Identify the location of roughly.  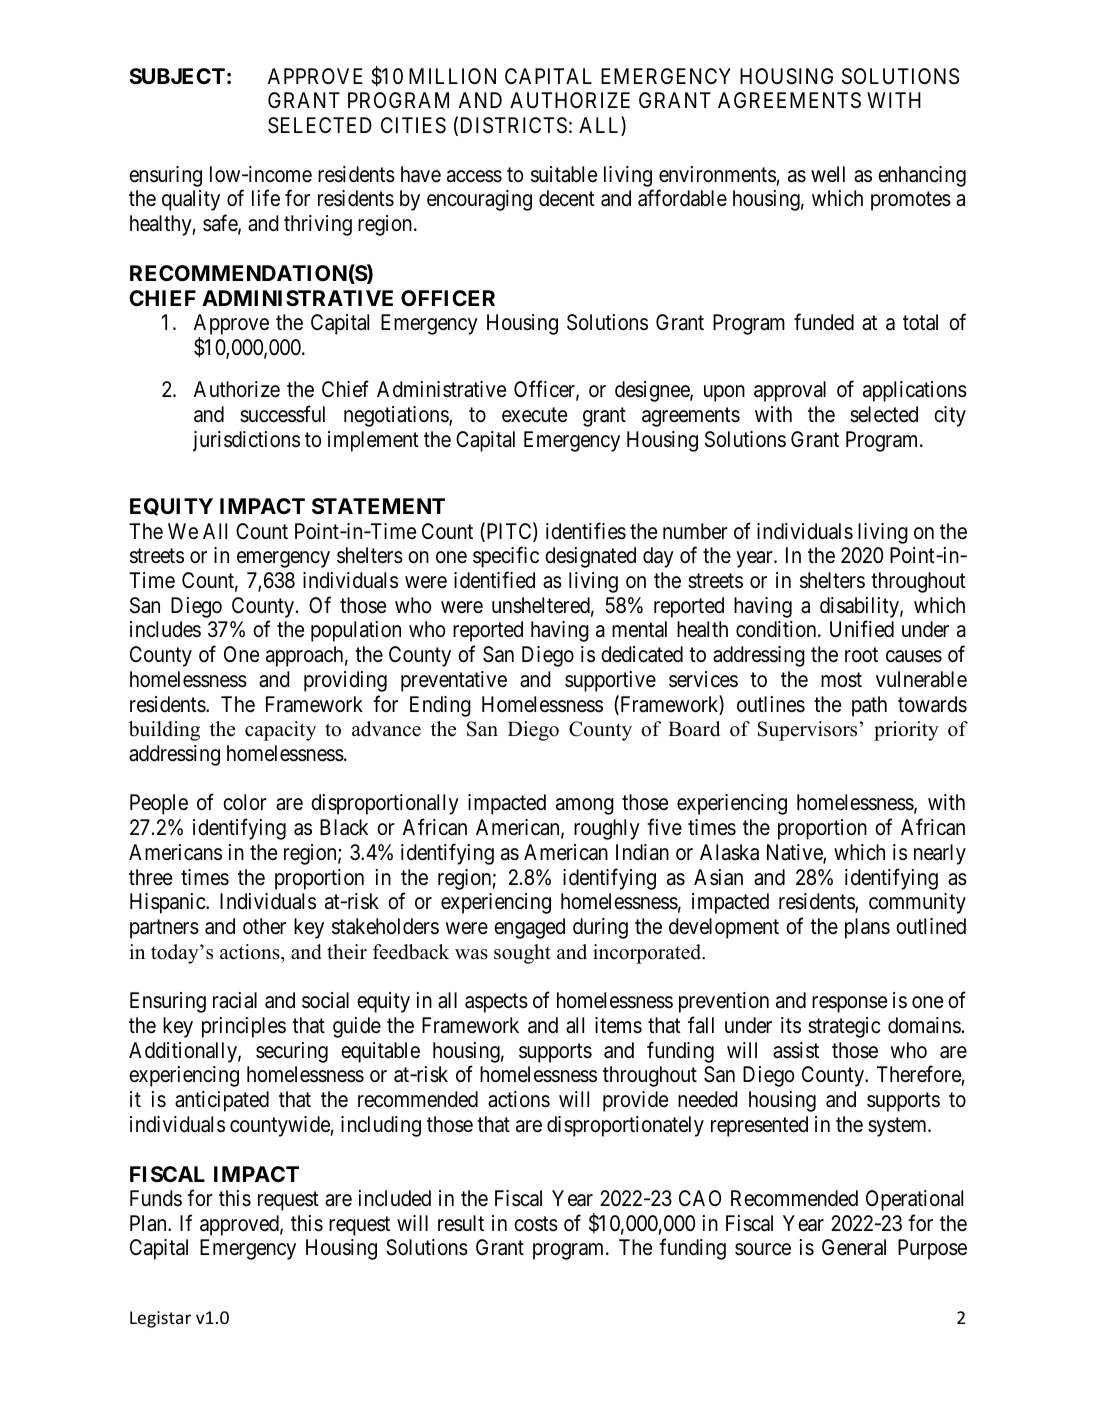
(607, 829).
